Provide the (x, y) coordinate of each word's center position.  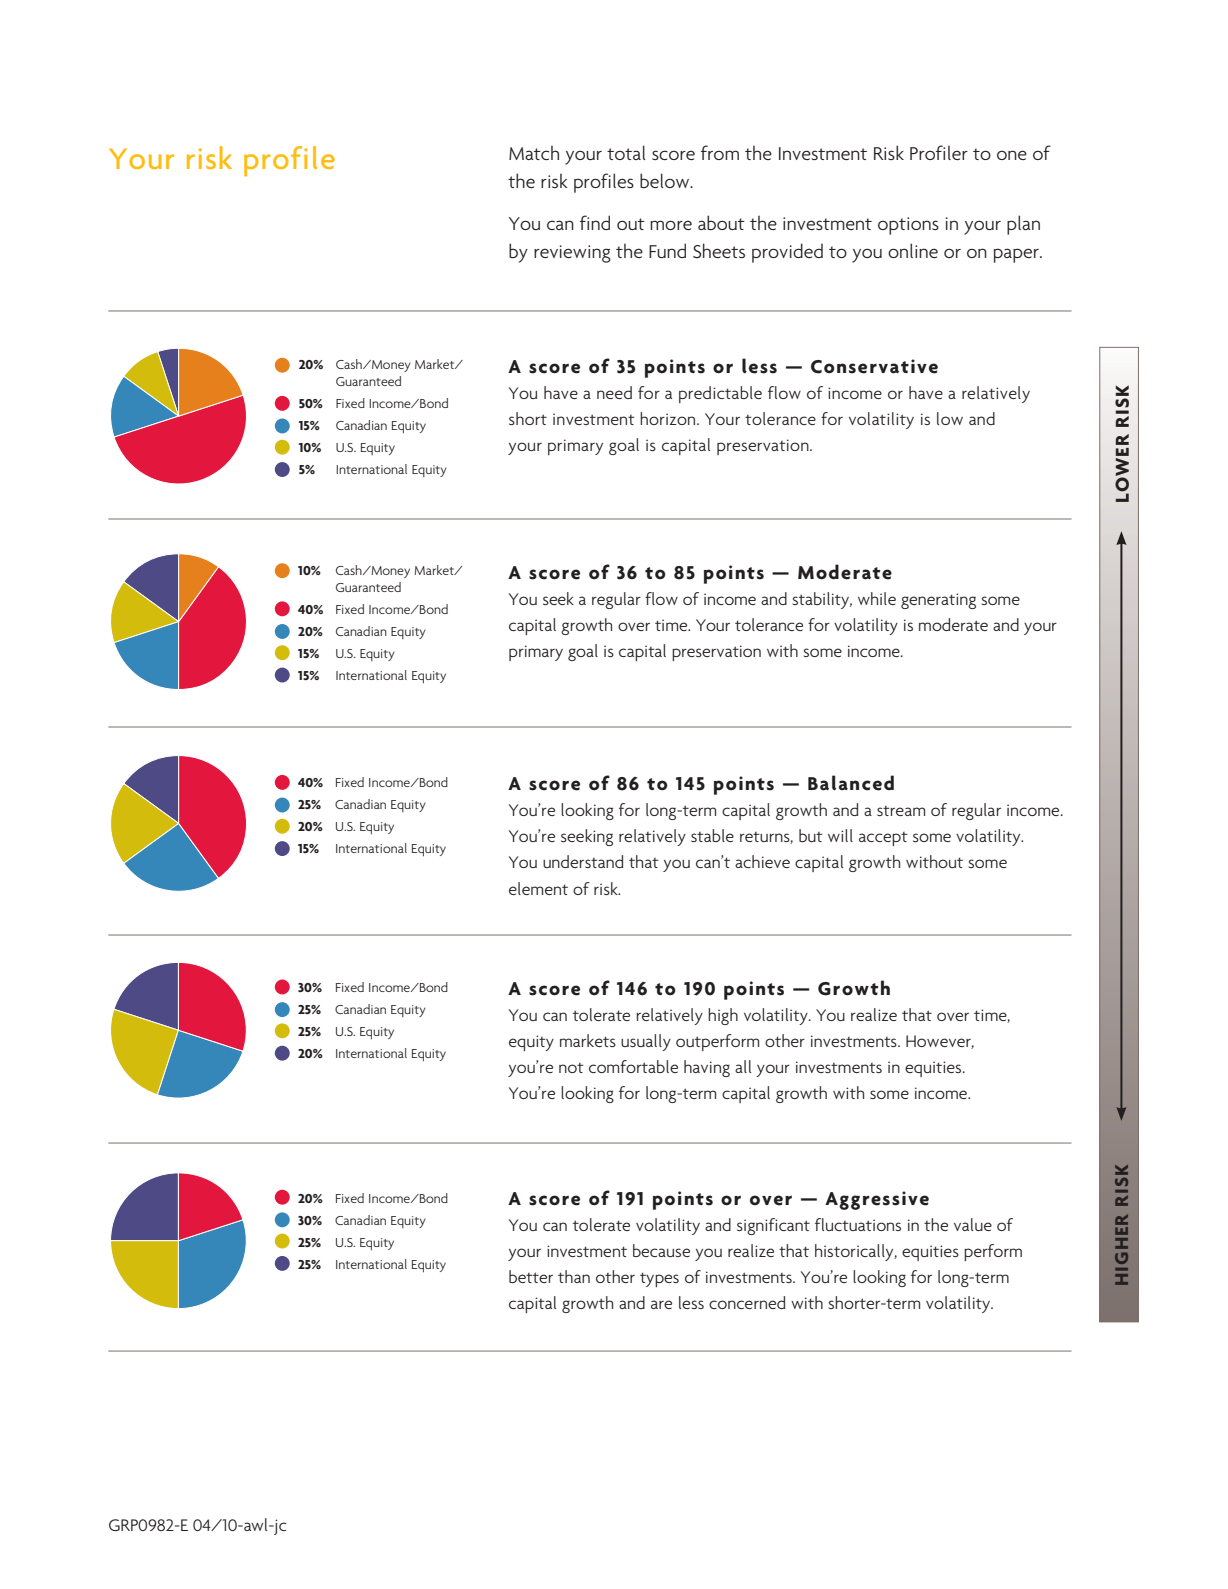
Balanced (851, 783)
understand (583, 861)
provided (787, 253)
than (574, 1276)
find (595, 222)
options (908, 226)
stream (901, 811)
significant (773, 1226)
